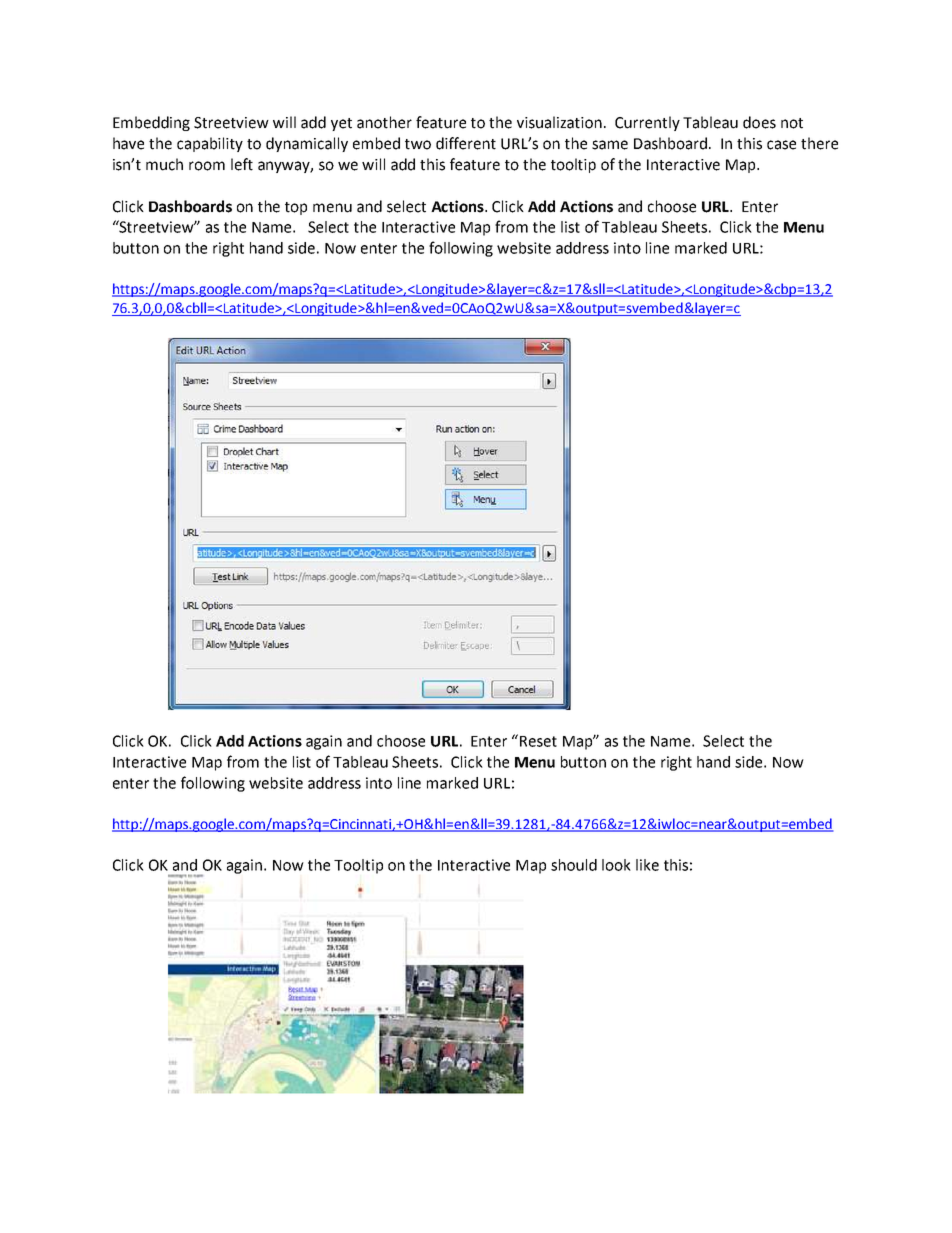  What do you see at coordinates (210, 144) in the document?
I see `capability` at bounding box center [210, 144].
